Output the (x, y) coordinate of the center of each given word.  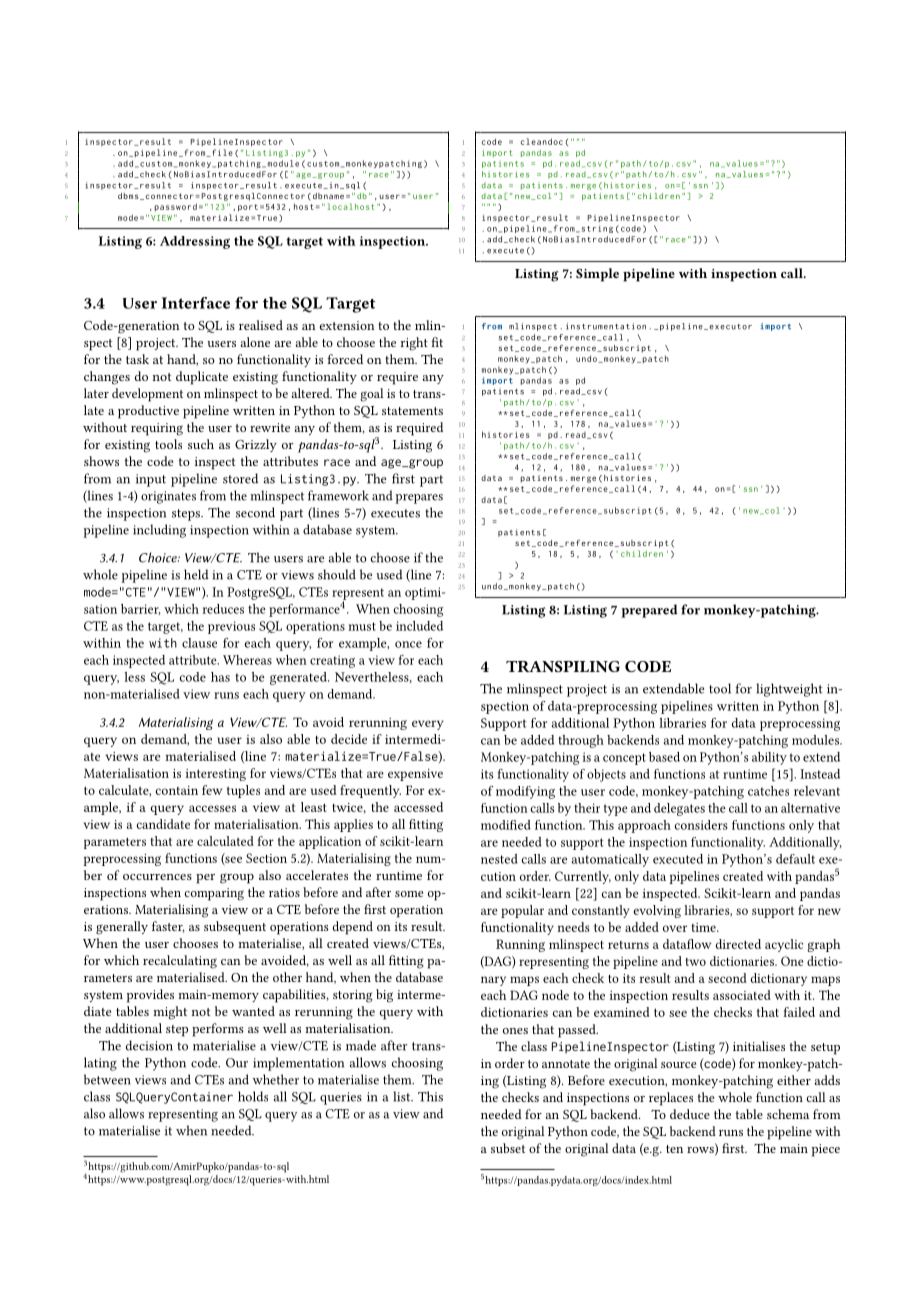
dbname (328, 196)
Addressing (195, 242)
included (419, 626)
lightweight (789, 690)
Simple (597, 275)
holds (253, 1096)
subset (508, 1148)
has (220, 677)
